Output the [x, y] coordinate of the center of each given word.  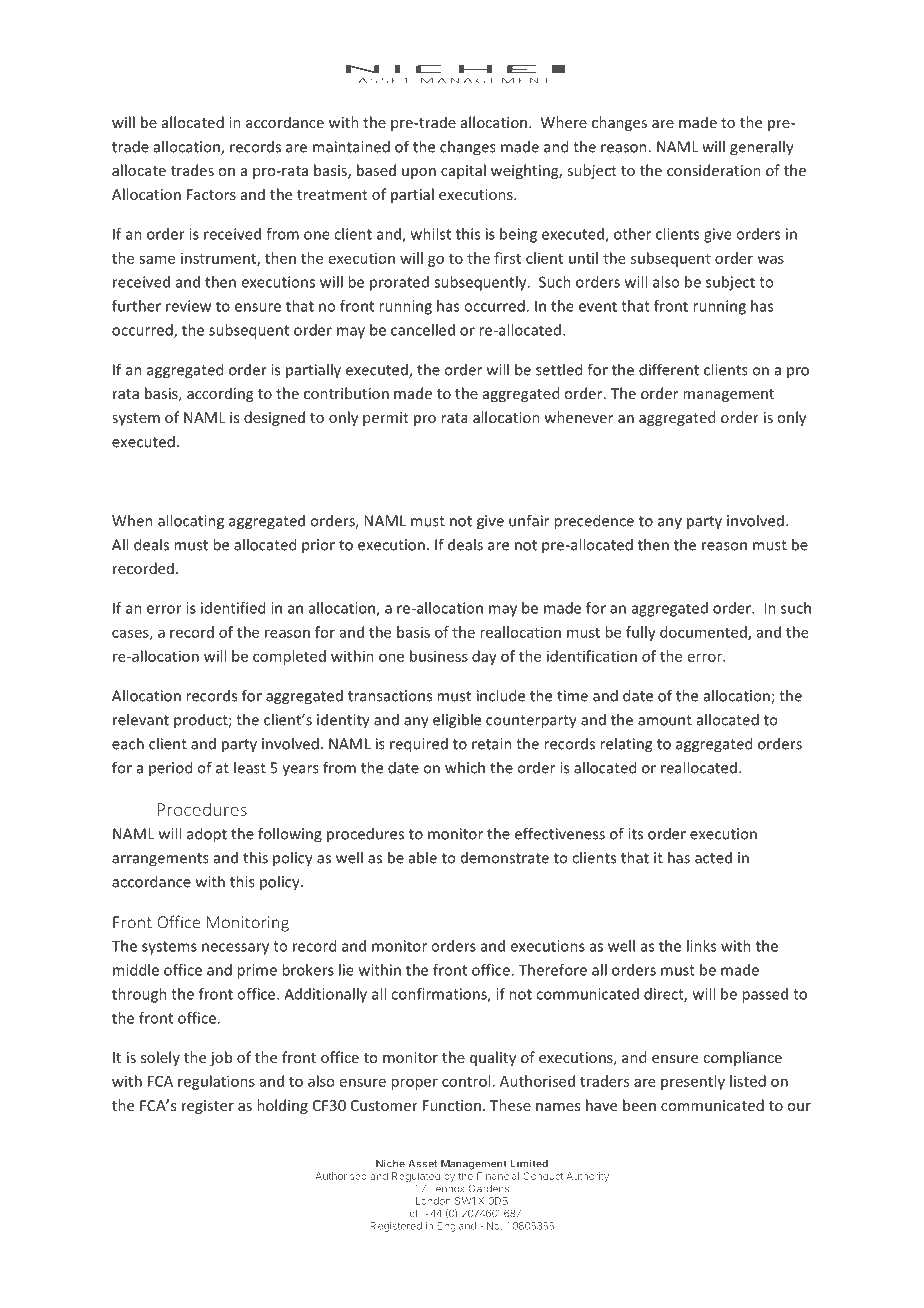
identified [233, 608]
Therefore [553, 970]
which [465, 767]
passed [765, 995]
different [669, 369]
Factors [211, 194]
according [220, 394]
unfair [529, 520]
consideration [714, 170]
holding [282, 1106]
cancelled [423, 330]
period [170, 768]
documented [704, 633]
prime [257, 971]
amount [665, 720]
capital [463, 171]
